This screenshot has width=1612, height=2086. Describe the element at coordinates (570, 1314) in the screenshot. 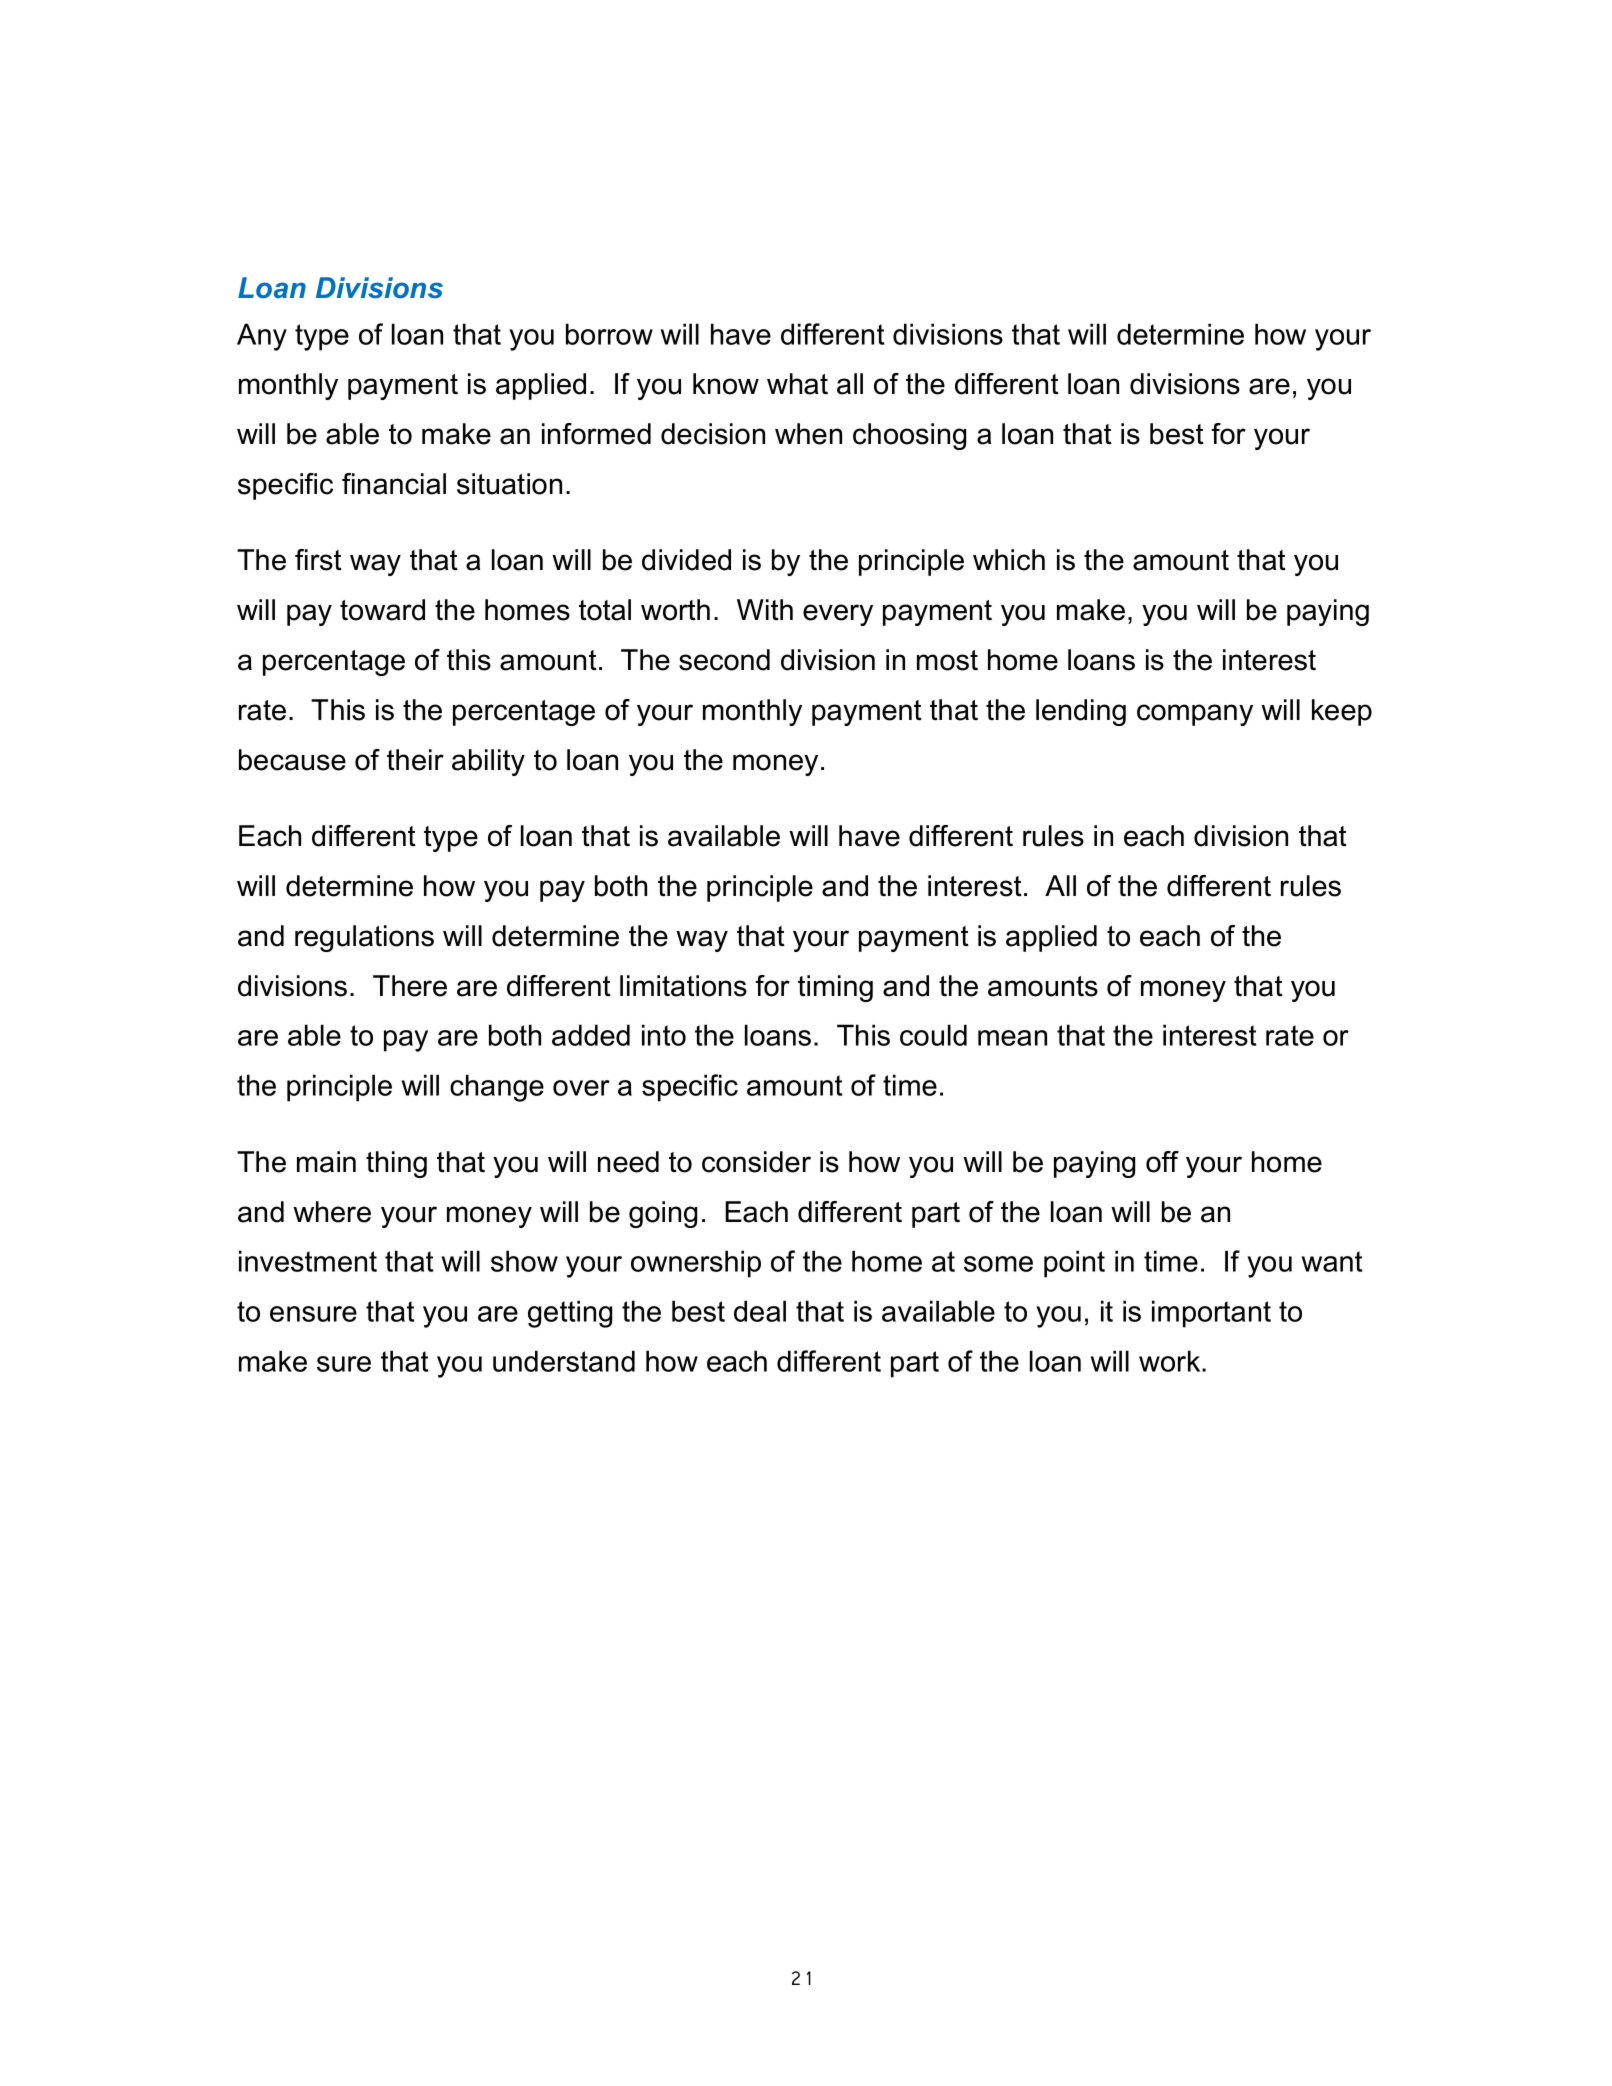

I see `getting` at that location.
